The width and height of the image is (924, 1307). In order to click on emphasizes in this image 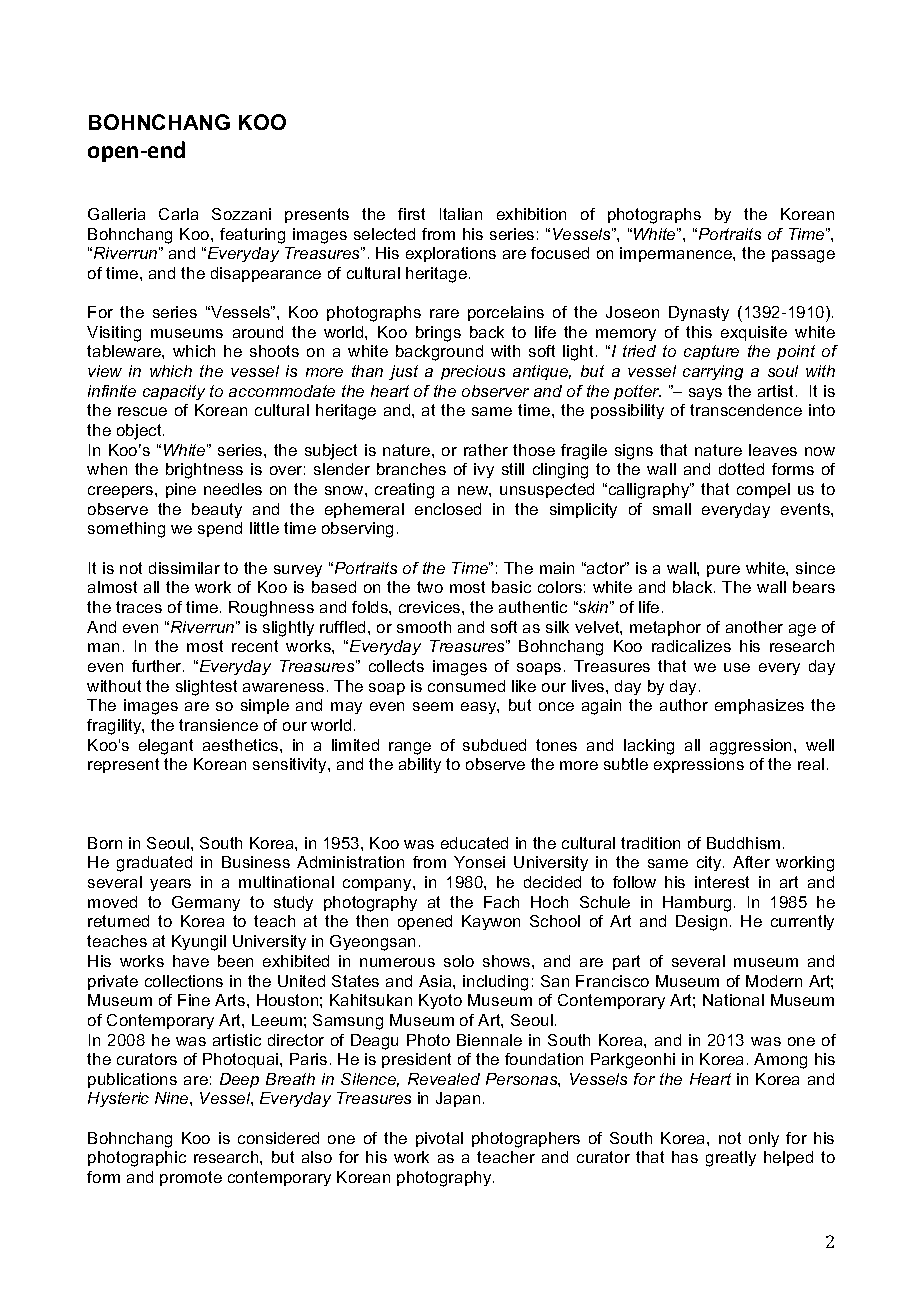, I will do `click(759, 706)`.
